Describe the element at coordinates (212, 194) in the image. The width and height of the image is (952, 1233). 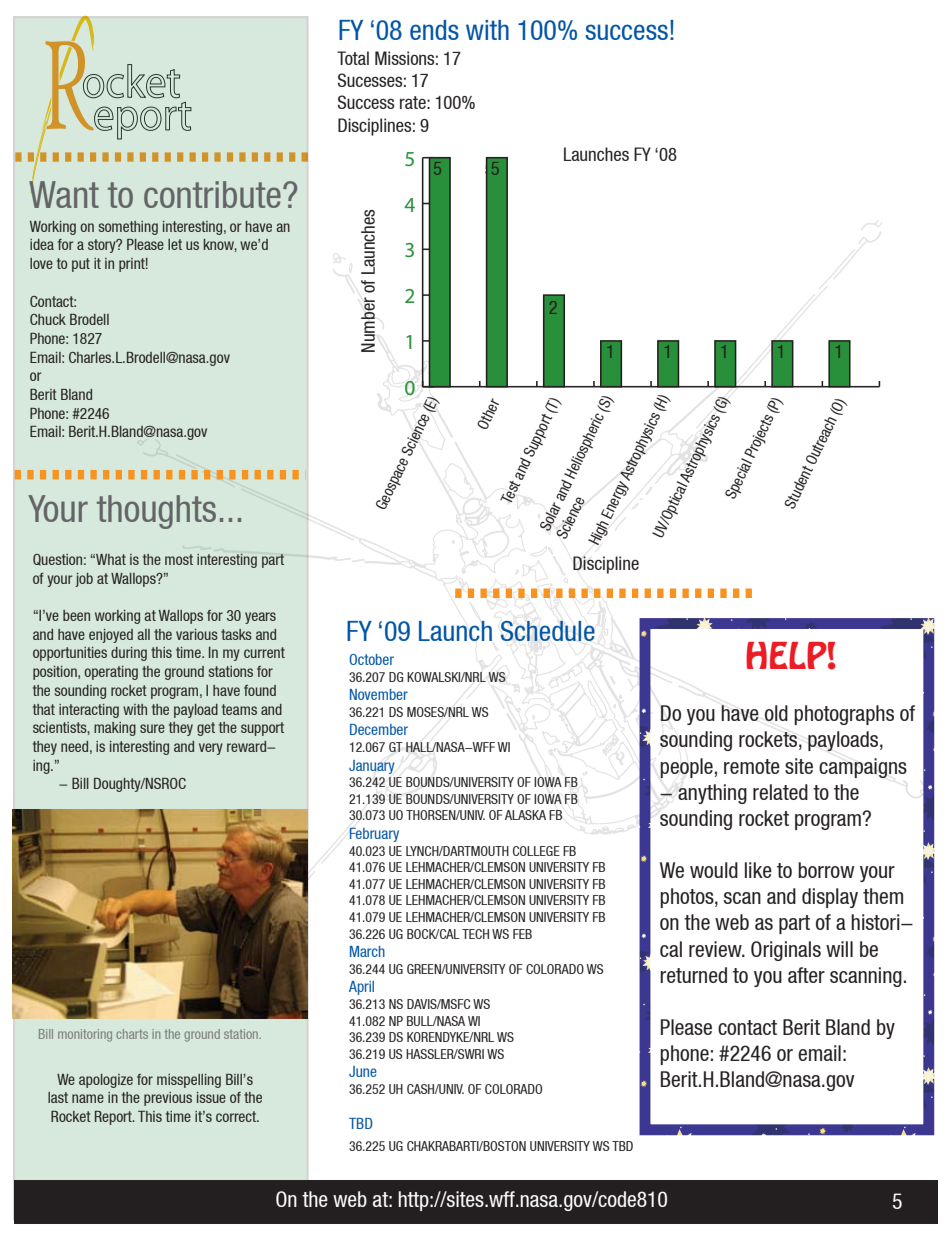
I see `contribute` at that location.
